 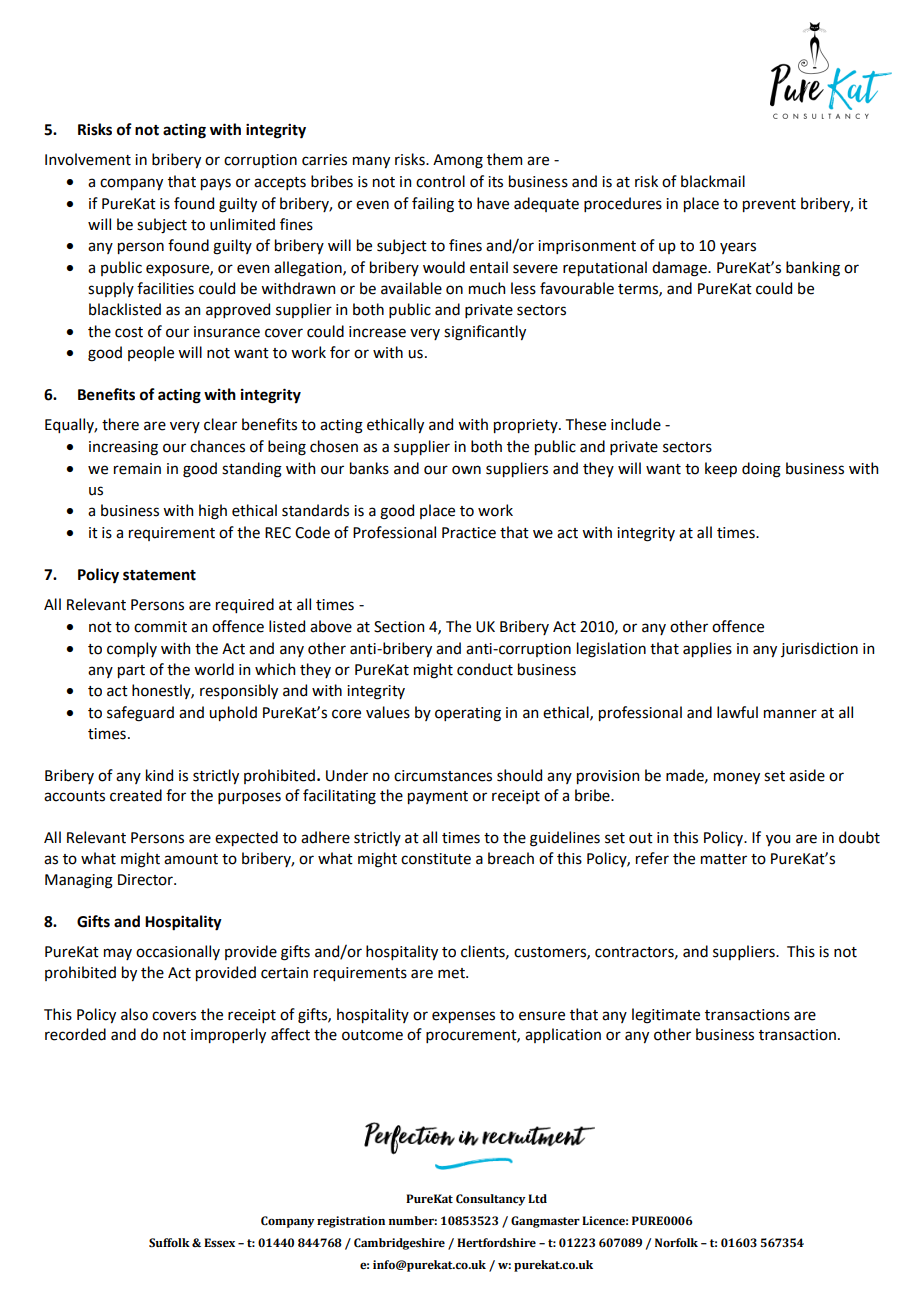 What do you see at coordinates (440, 181) in the document?
I see `control` at bounding box center [440, 181].
